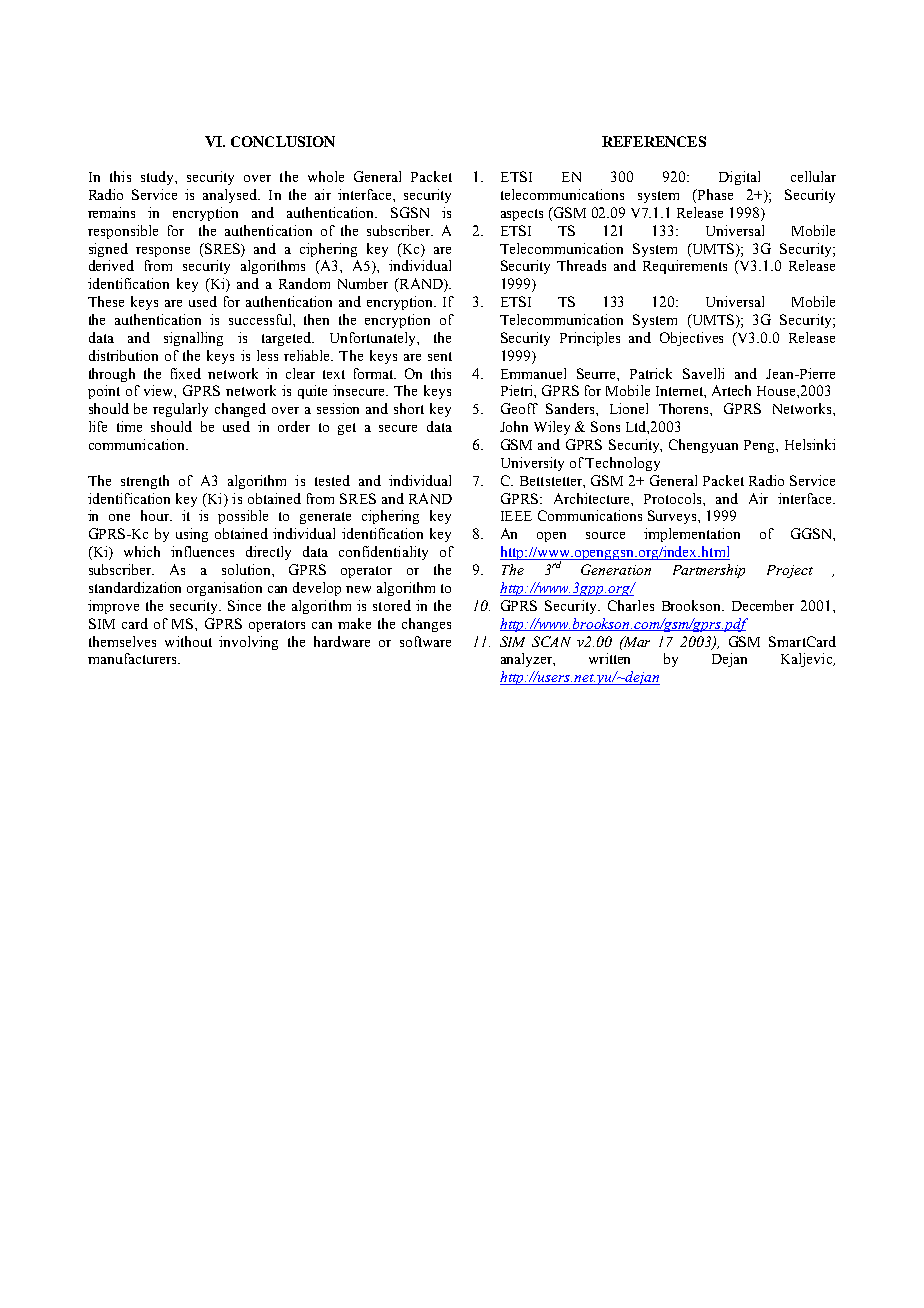 This screenshot has height=1308, width=924. I want to click on confidentiality, so click(383, 553).
